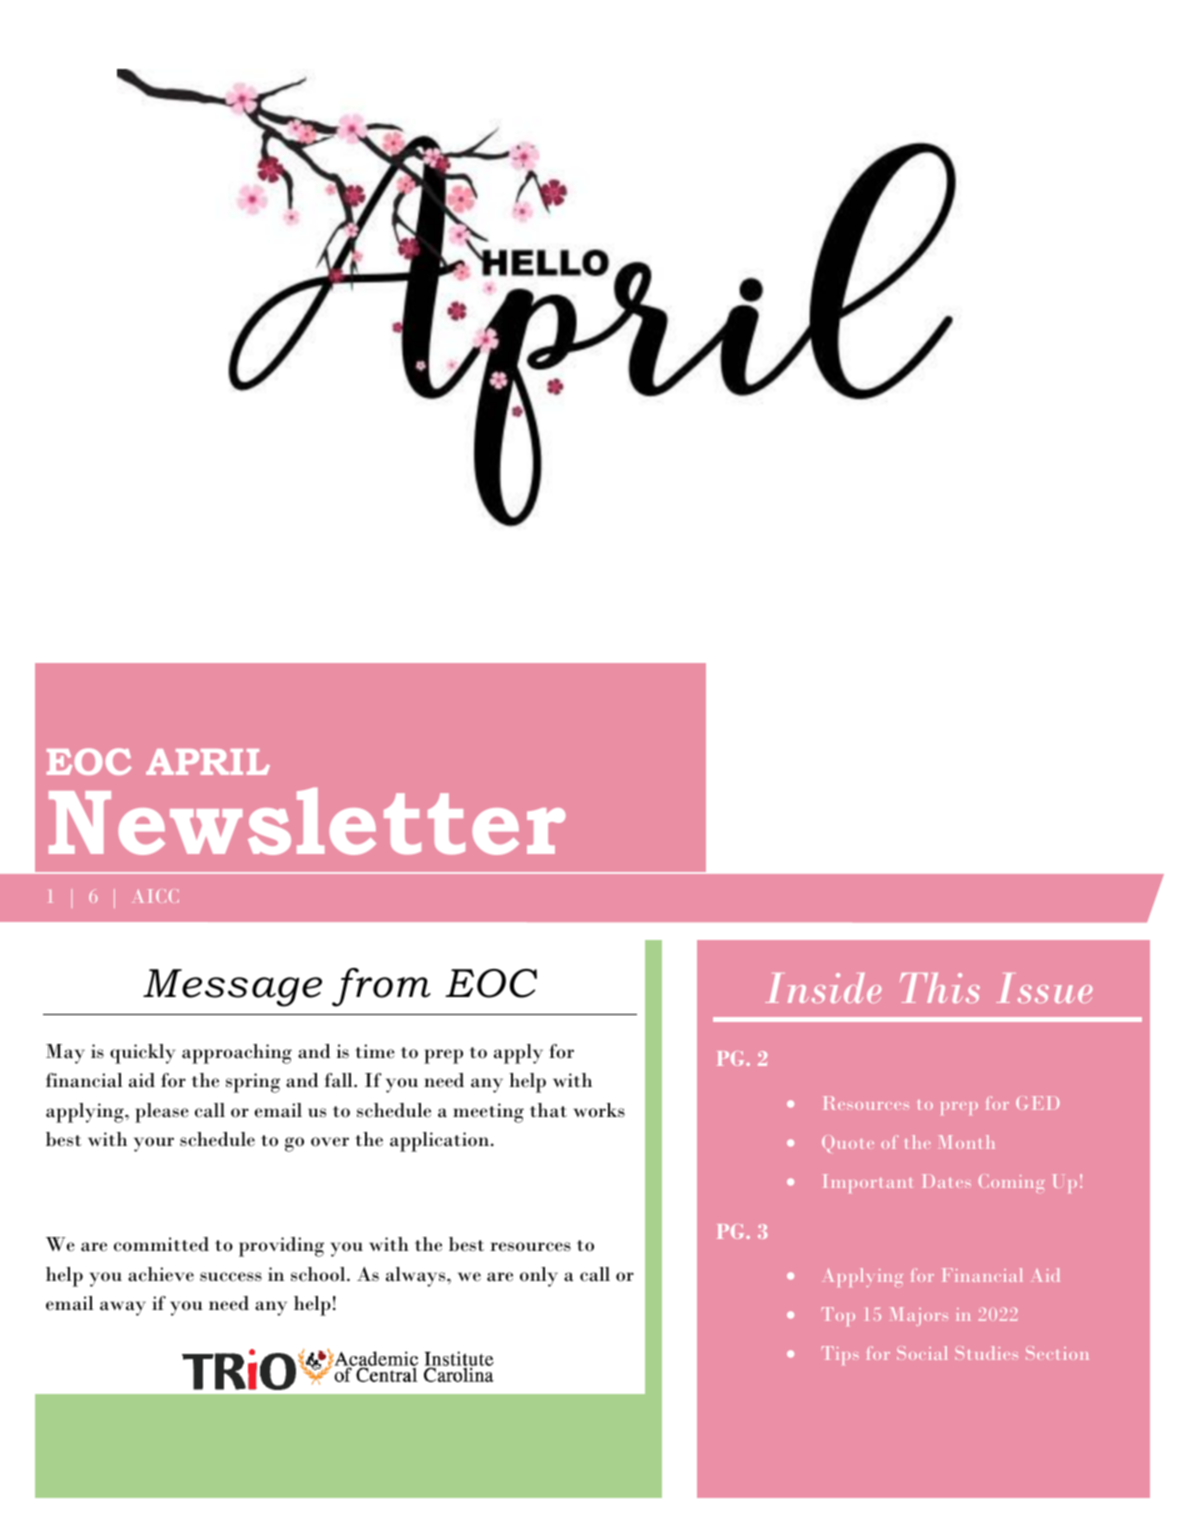  I want to click on This, so click(940, 987).
